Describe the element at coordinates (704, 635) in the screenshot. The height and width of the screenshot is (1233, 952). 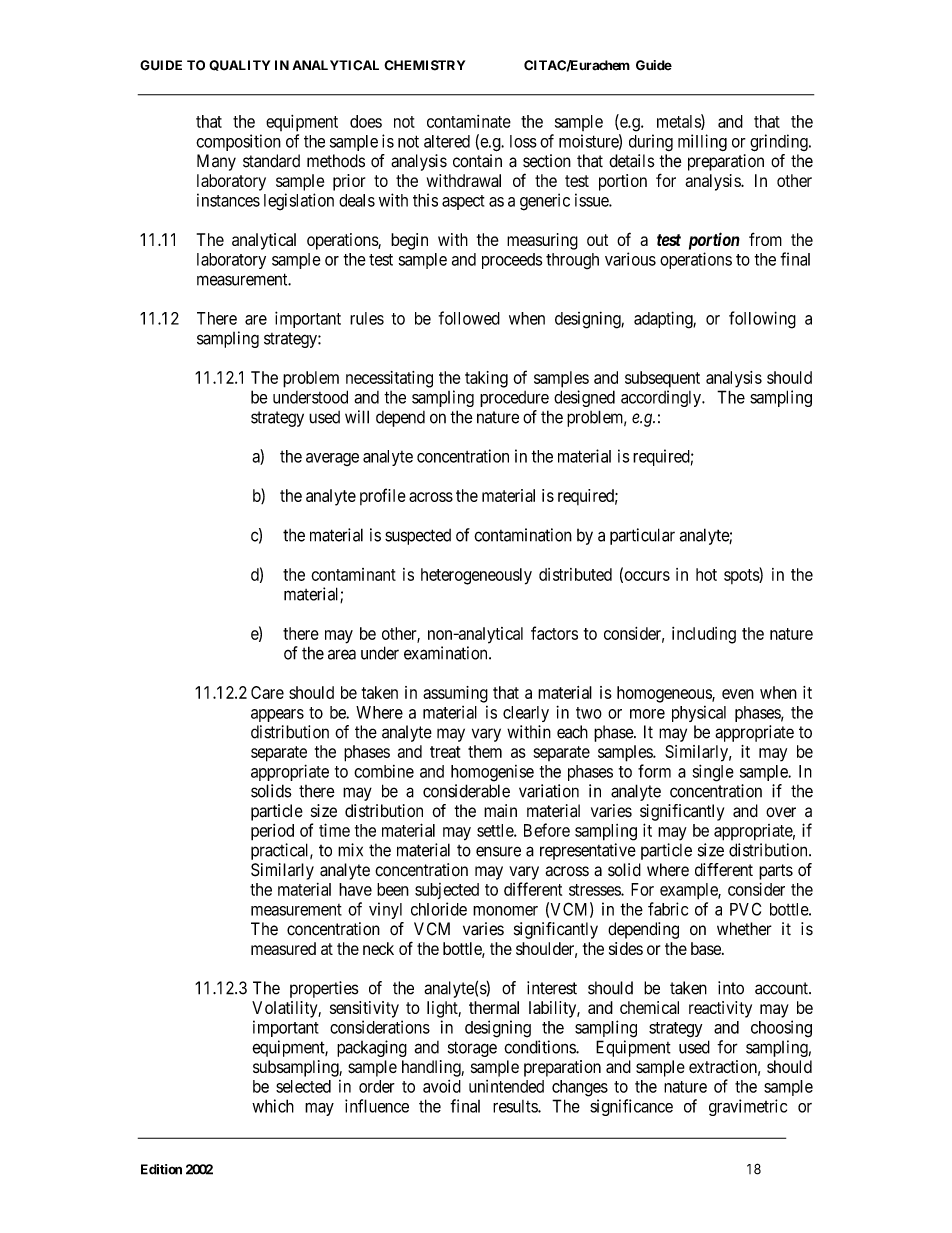
I see `including` at that location.
